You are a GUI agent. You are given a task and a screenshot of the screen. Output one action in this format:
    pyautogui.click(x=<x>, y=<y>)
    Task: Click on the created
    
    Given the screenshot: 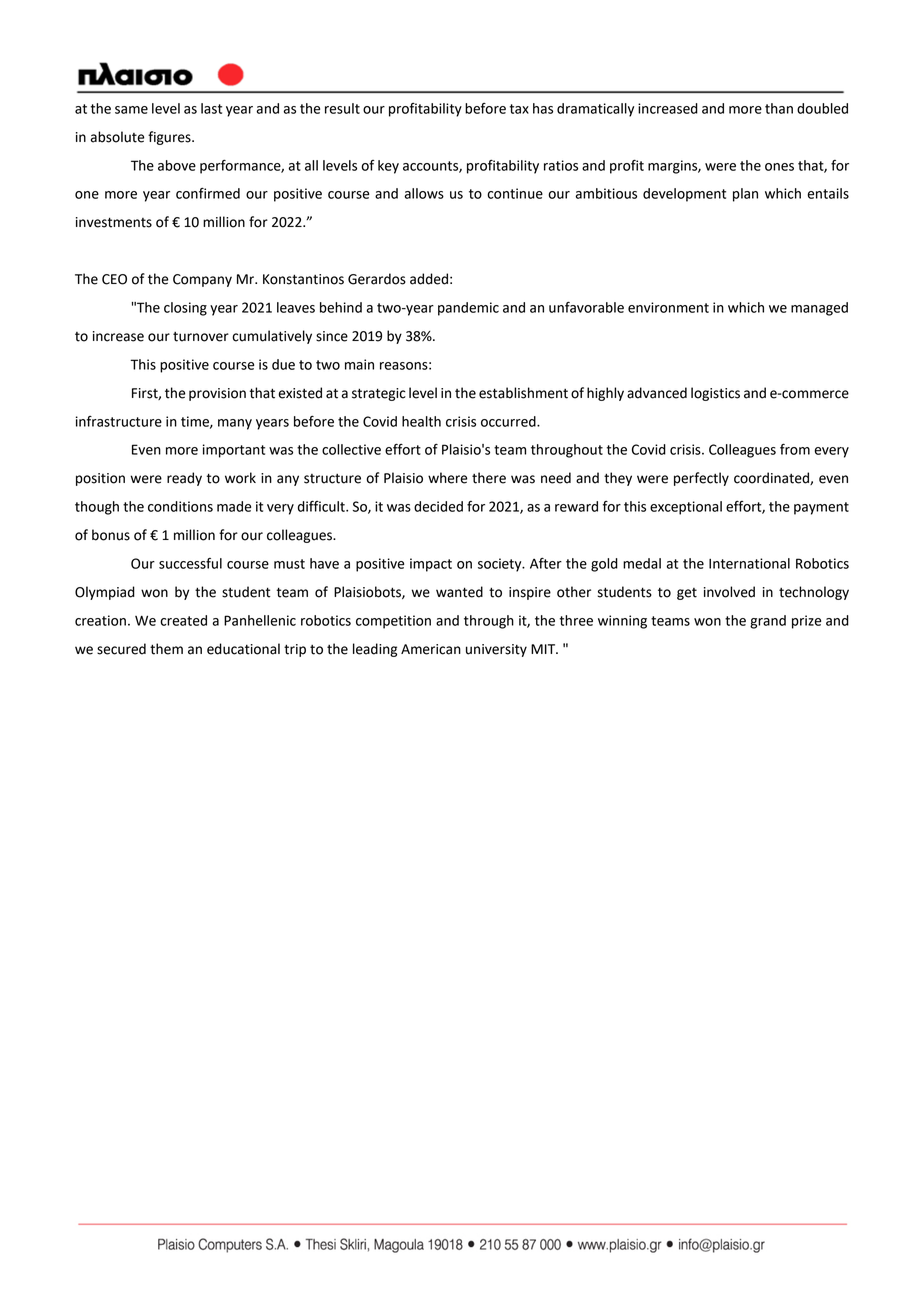 What is the action you would take?
    pyautogui.click(x=183, y=620)
